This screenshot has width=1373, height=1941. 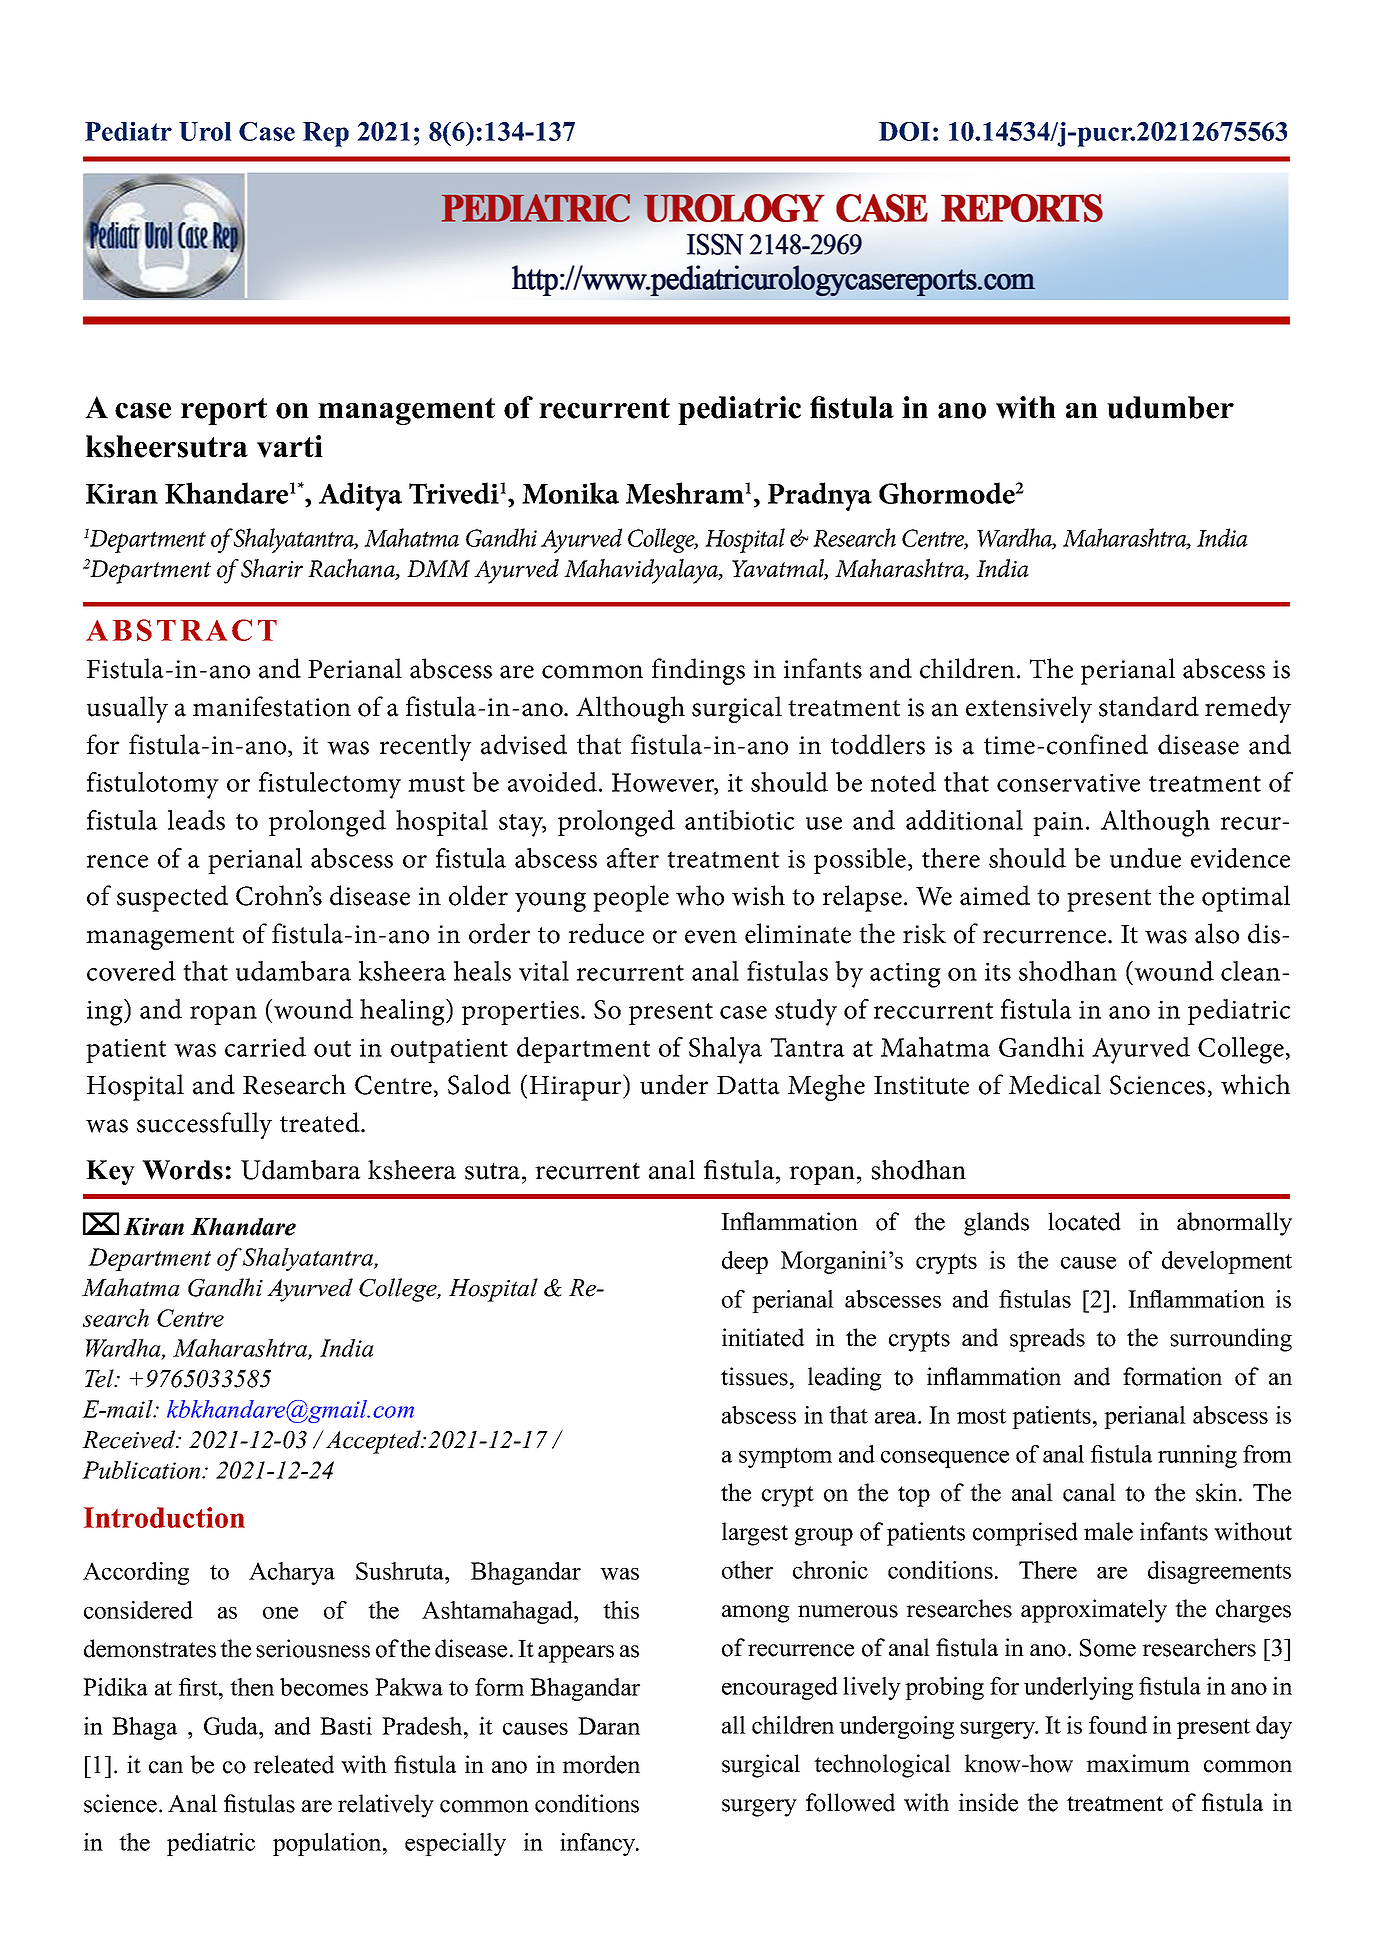 What do you see at coordinates (205, 131) in the screenshot?
I see `Urol` at bounding box center [205, 131].
